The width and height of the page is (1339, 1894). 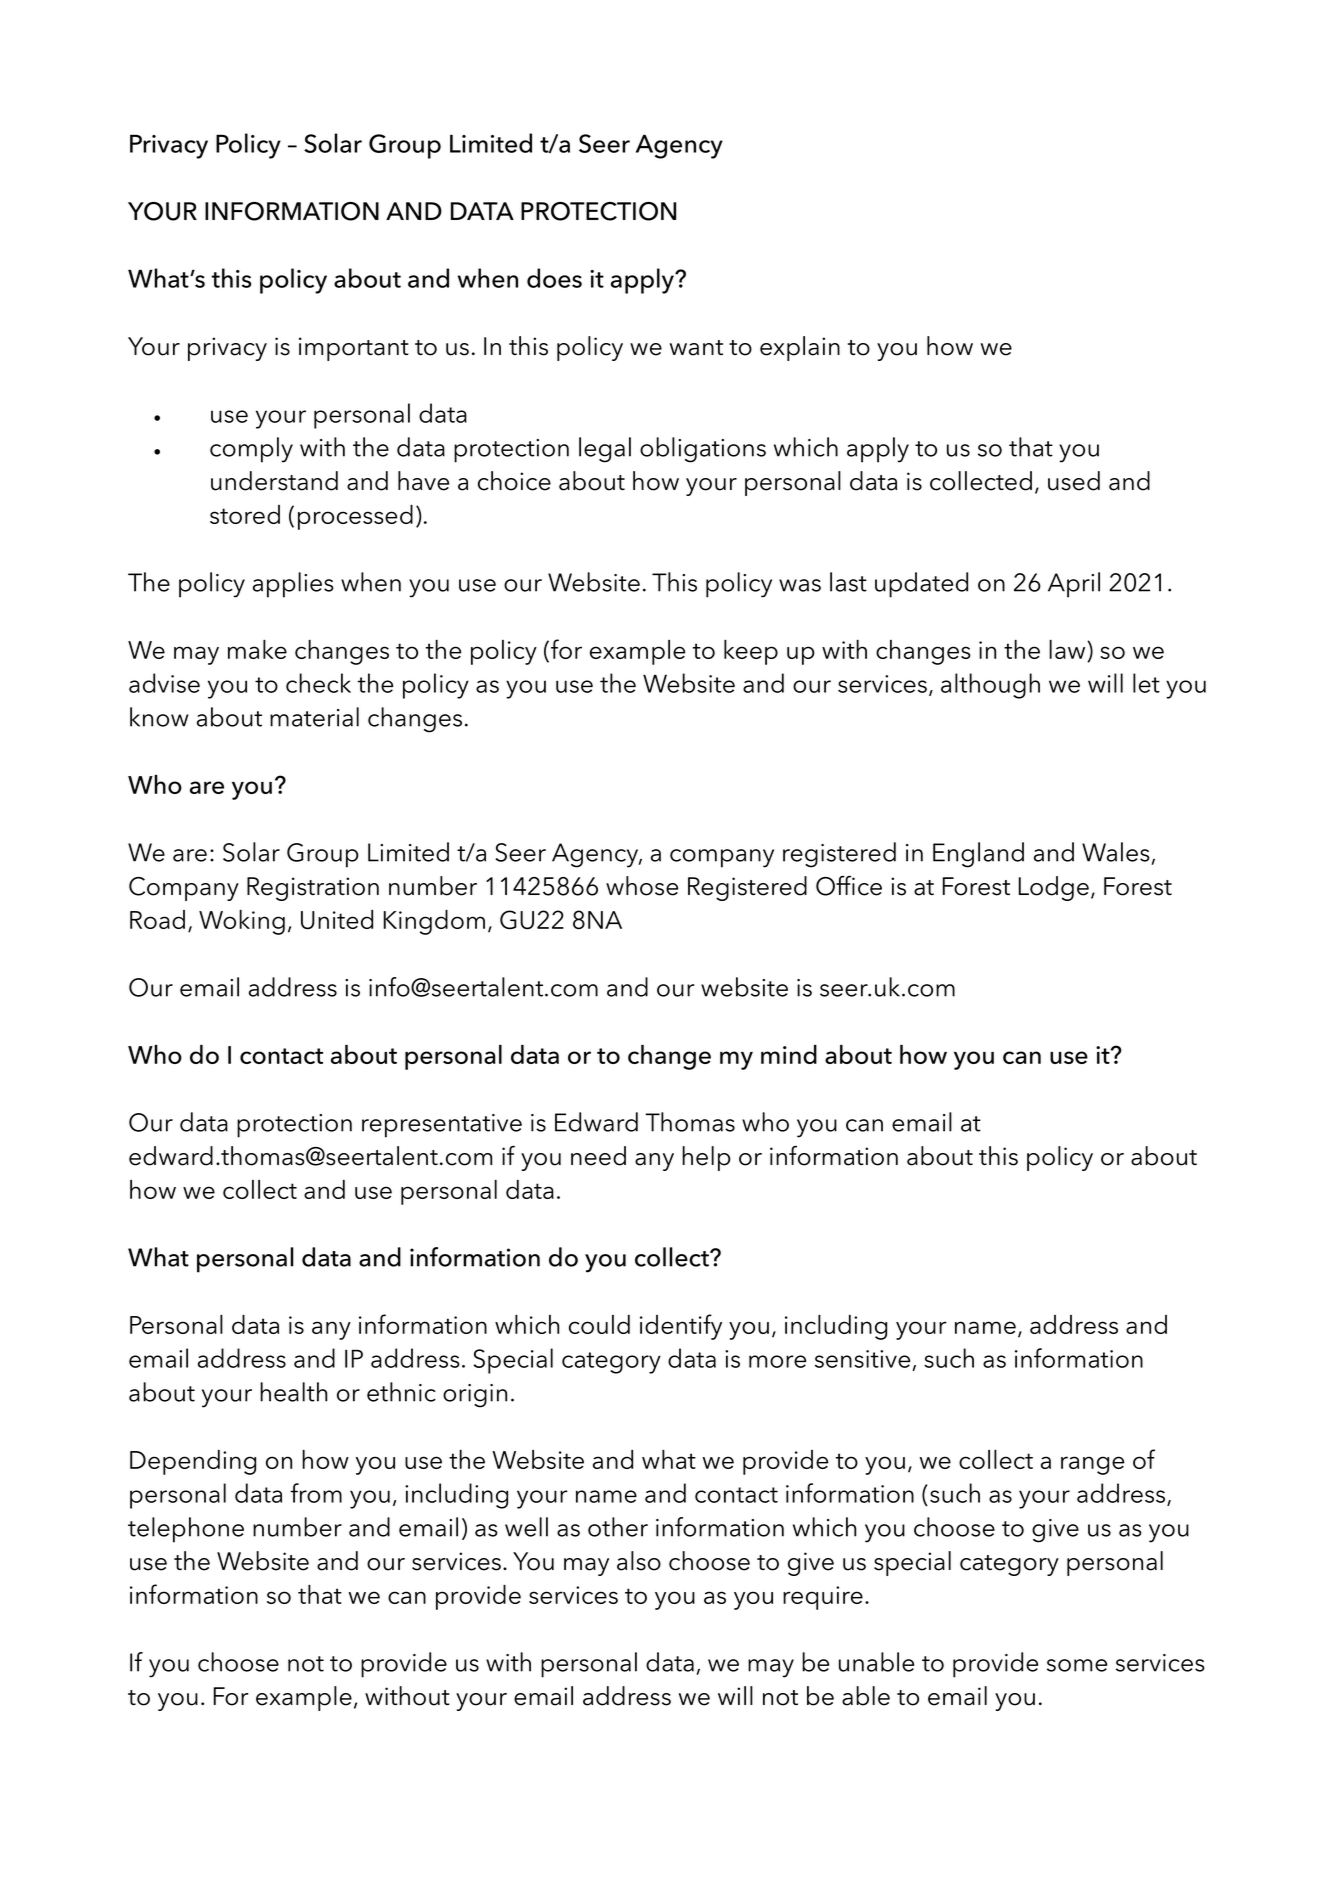 What do you see at coordinates (751, 652) in the page?
I see `keep` at bounding box center [751, 652].
